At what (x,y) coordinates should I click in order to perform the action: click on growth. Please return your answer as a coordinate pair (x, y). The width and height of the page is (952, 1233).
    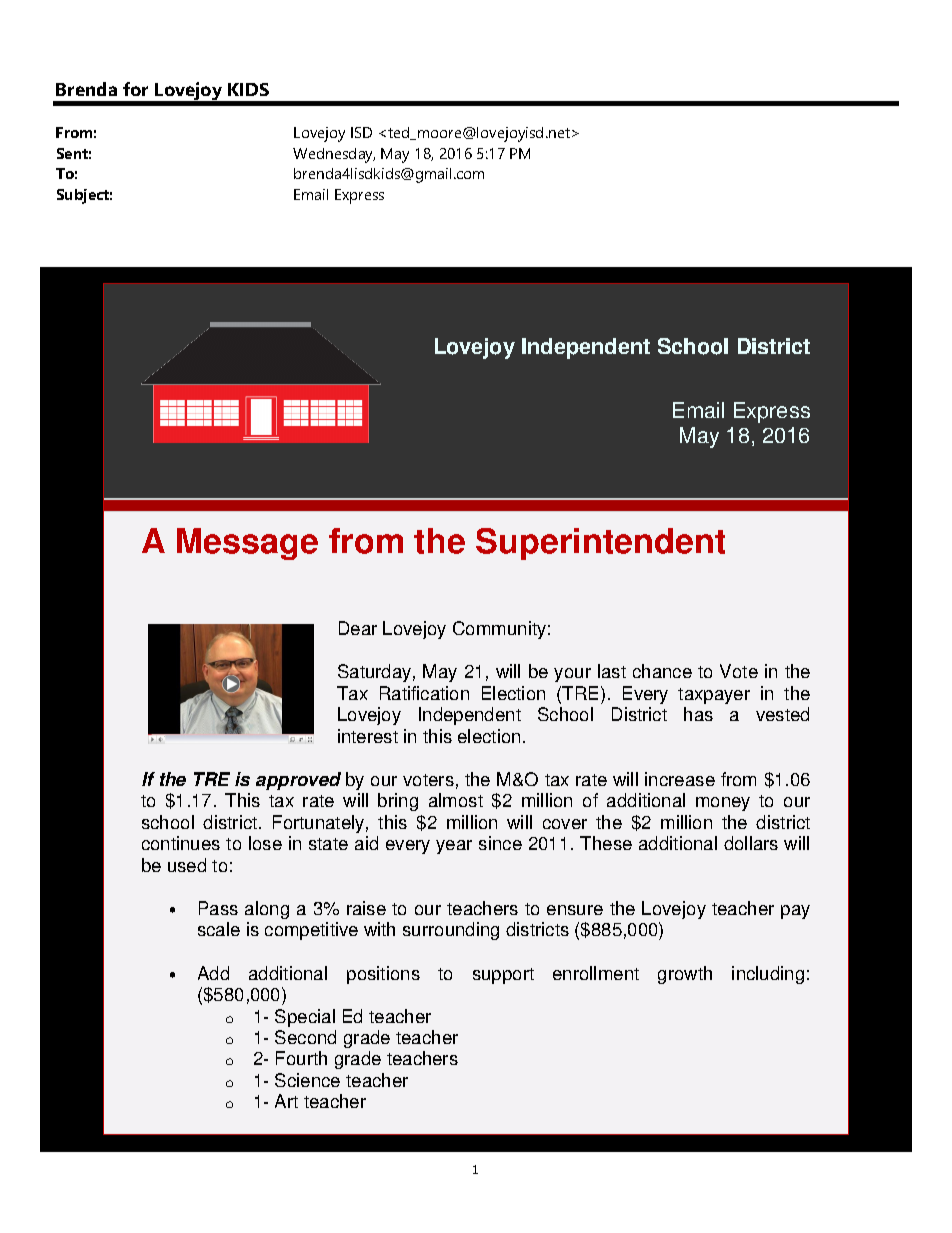
    Looking at the image, I should click on (685, 975).
